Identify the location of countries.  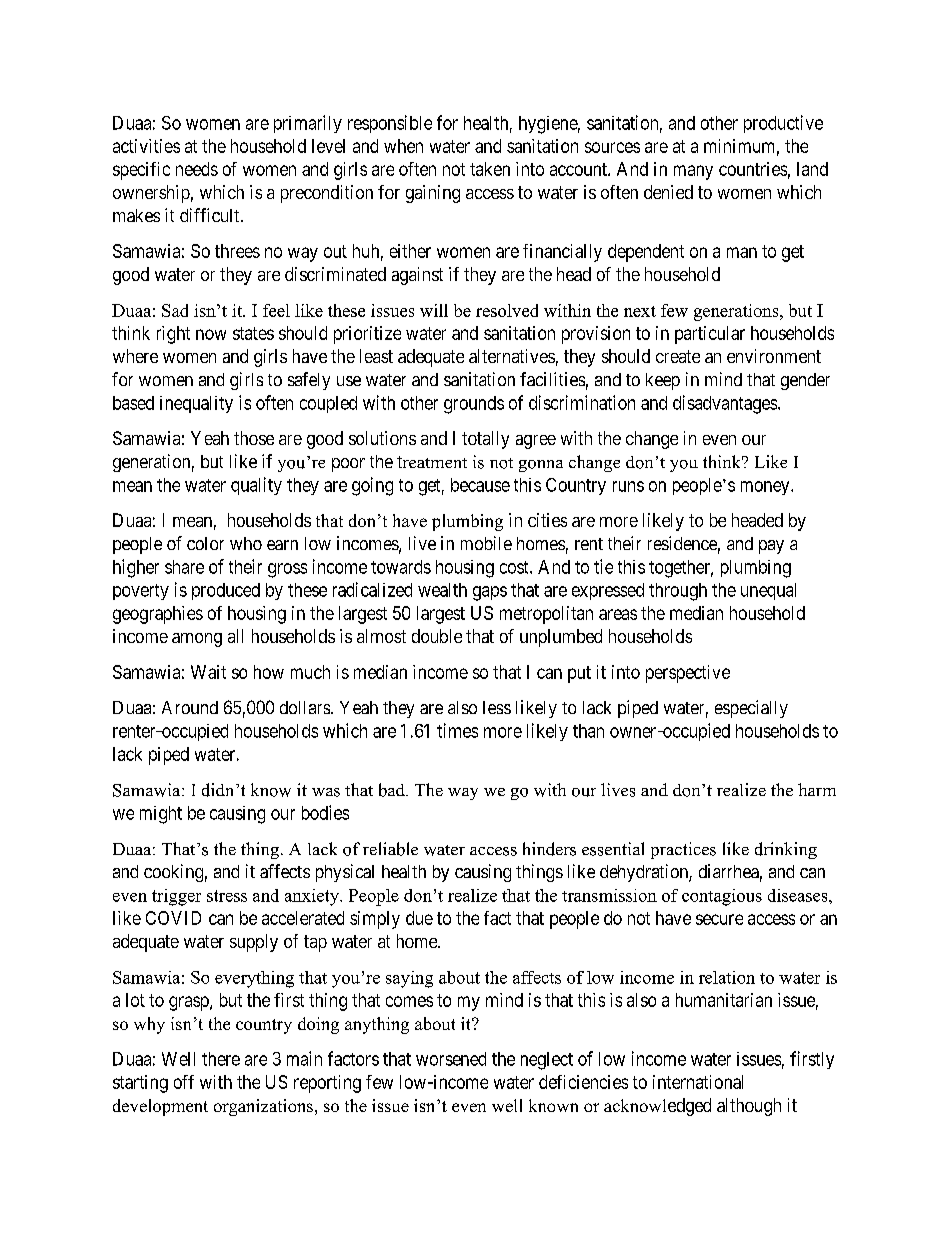
(753, 169).
